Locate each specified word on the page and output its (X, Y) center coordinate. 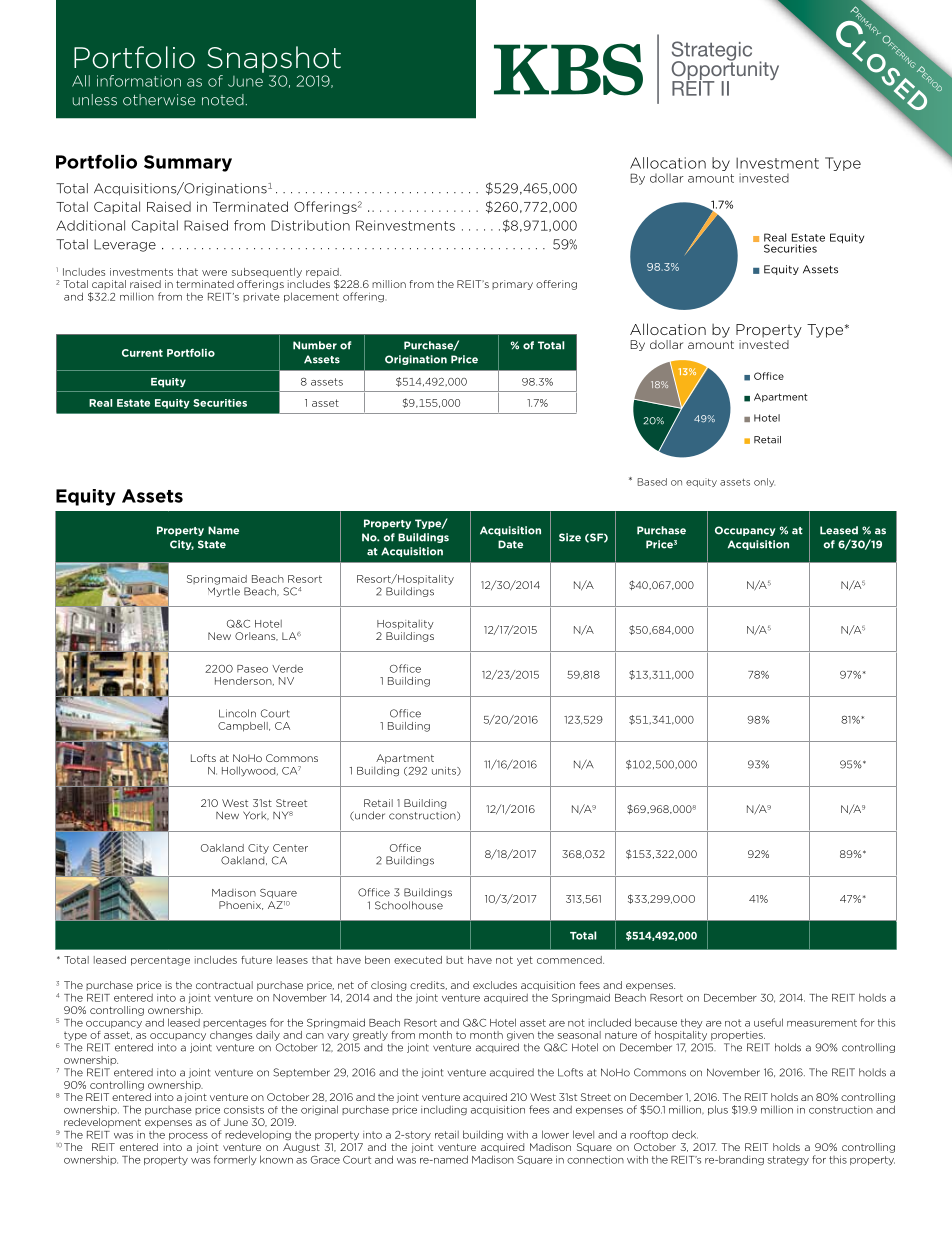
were (214, 273)
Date (510, 544)
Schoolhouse (409, 905)
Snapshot (274, 59)
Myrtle (224, 592)
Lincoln (237, 713)
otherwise (159, 100)
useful (768, 1022)
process (188, 1136)
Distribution (310, 225)
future (256, 960)
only (764, 482)
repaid (323, 273)
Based (652, 482)
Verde (287, 669)
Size (570, 537)
